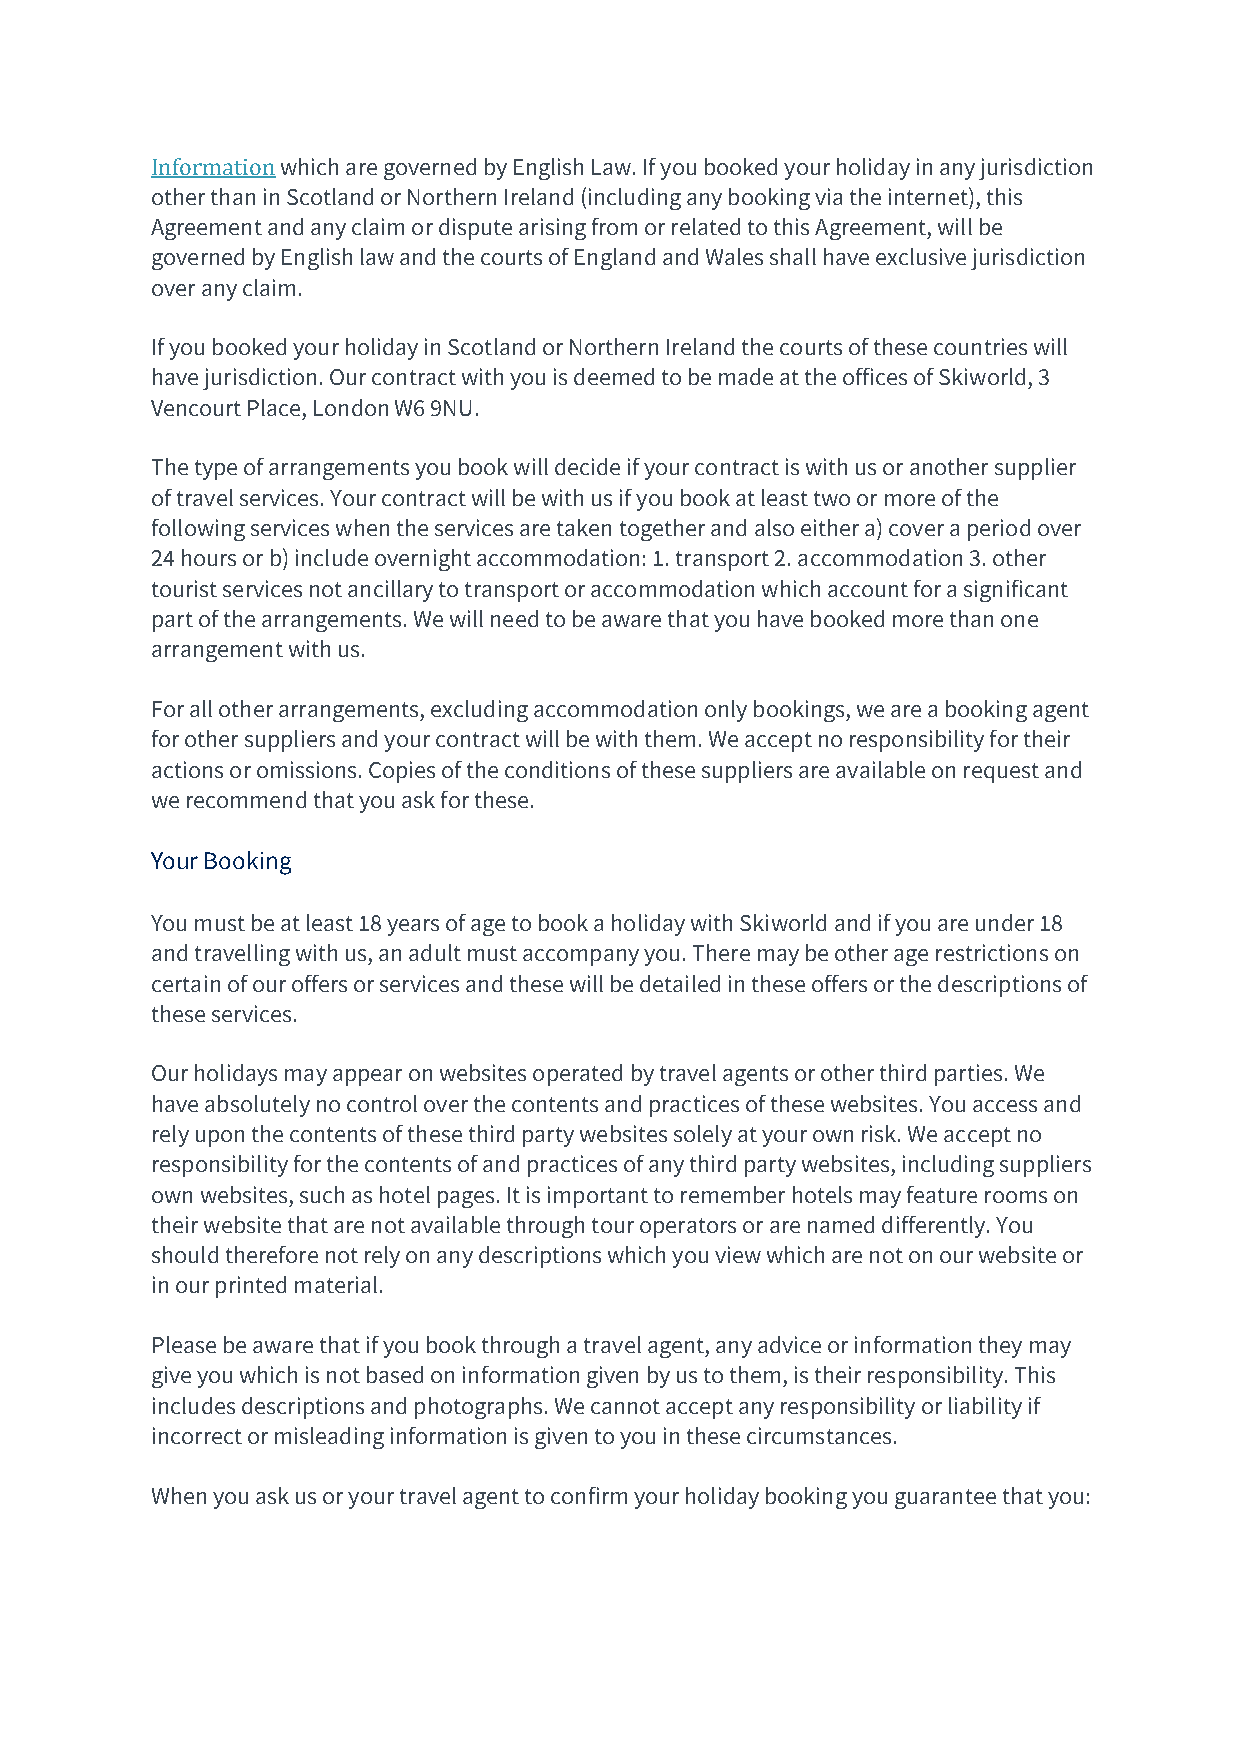 This document has height=1764, width=1248. What do you see at coordinates (614, 226) in the document?
I see `from` at bounding box center [614, 226].
